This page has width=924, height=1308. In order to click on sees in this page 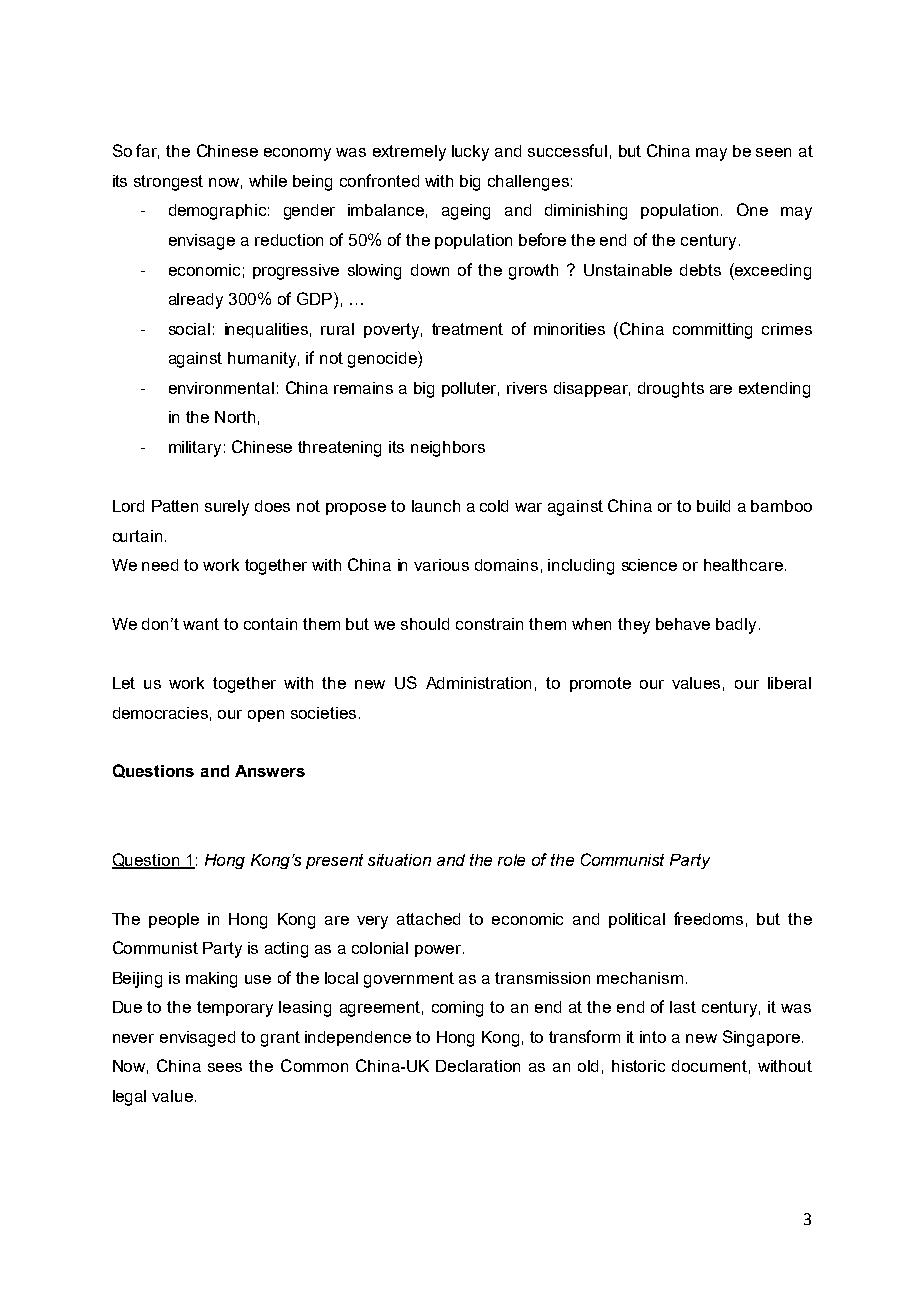, I will do `click(225, 1067)`.
